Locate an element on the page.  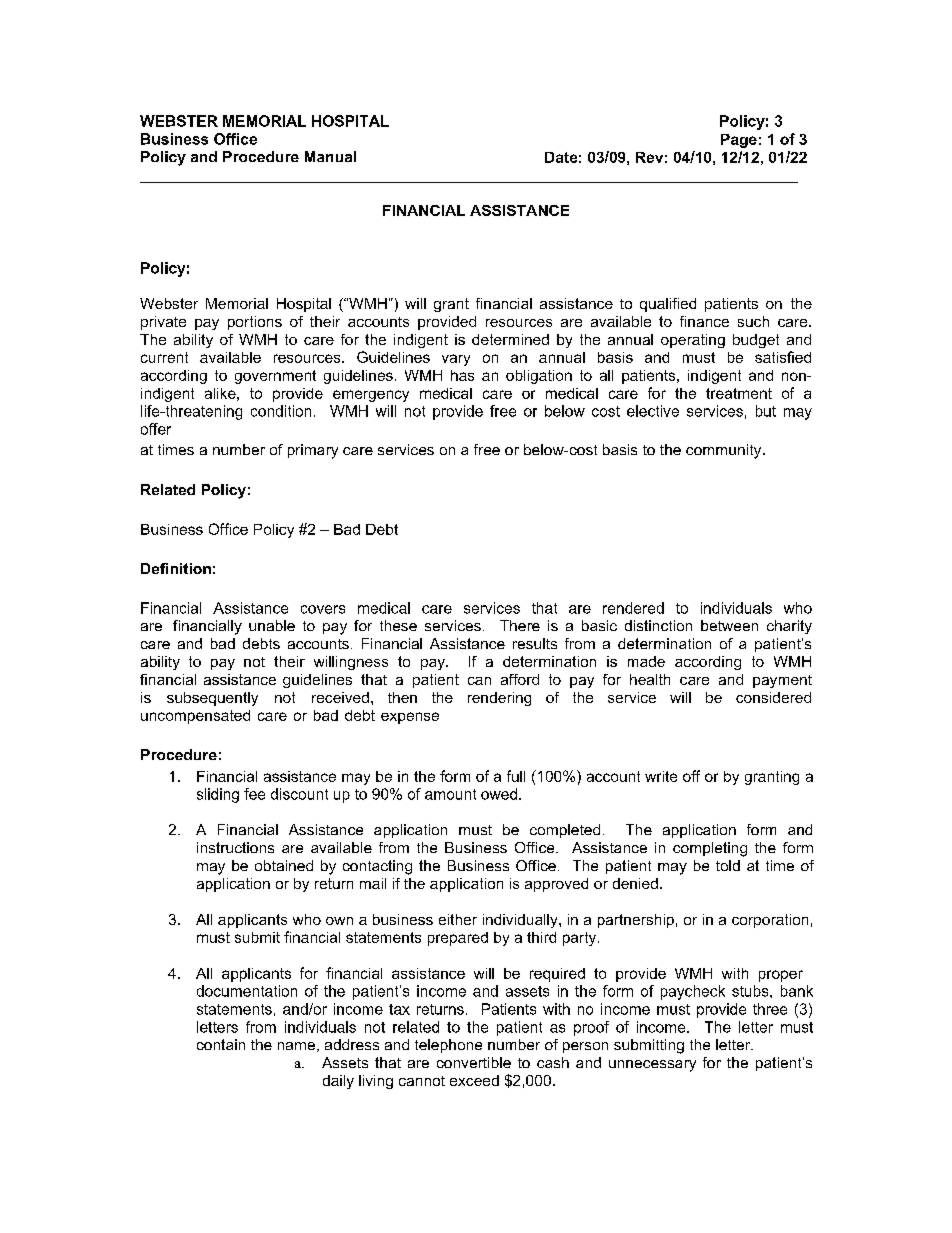
There is located at coordinates (520, 625).
